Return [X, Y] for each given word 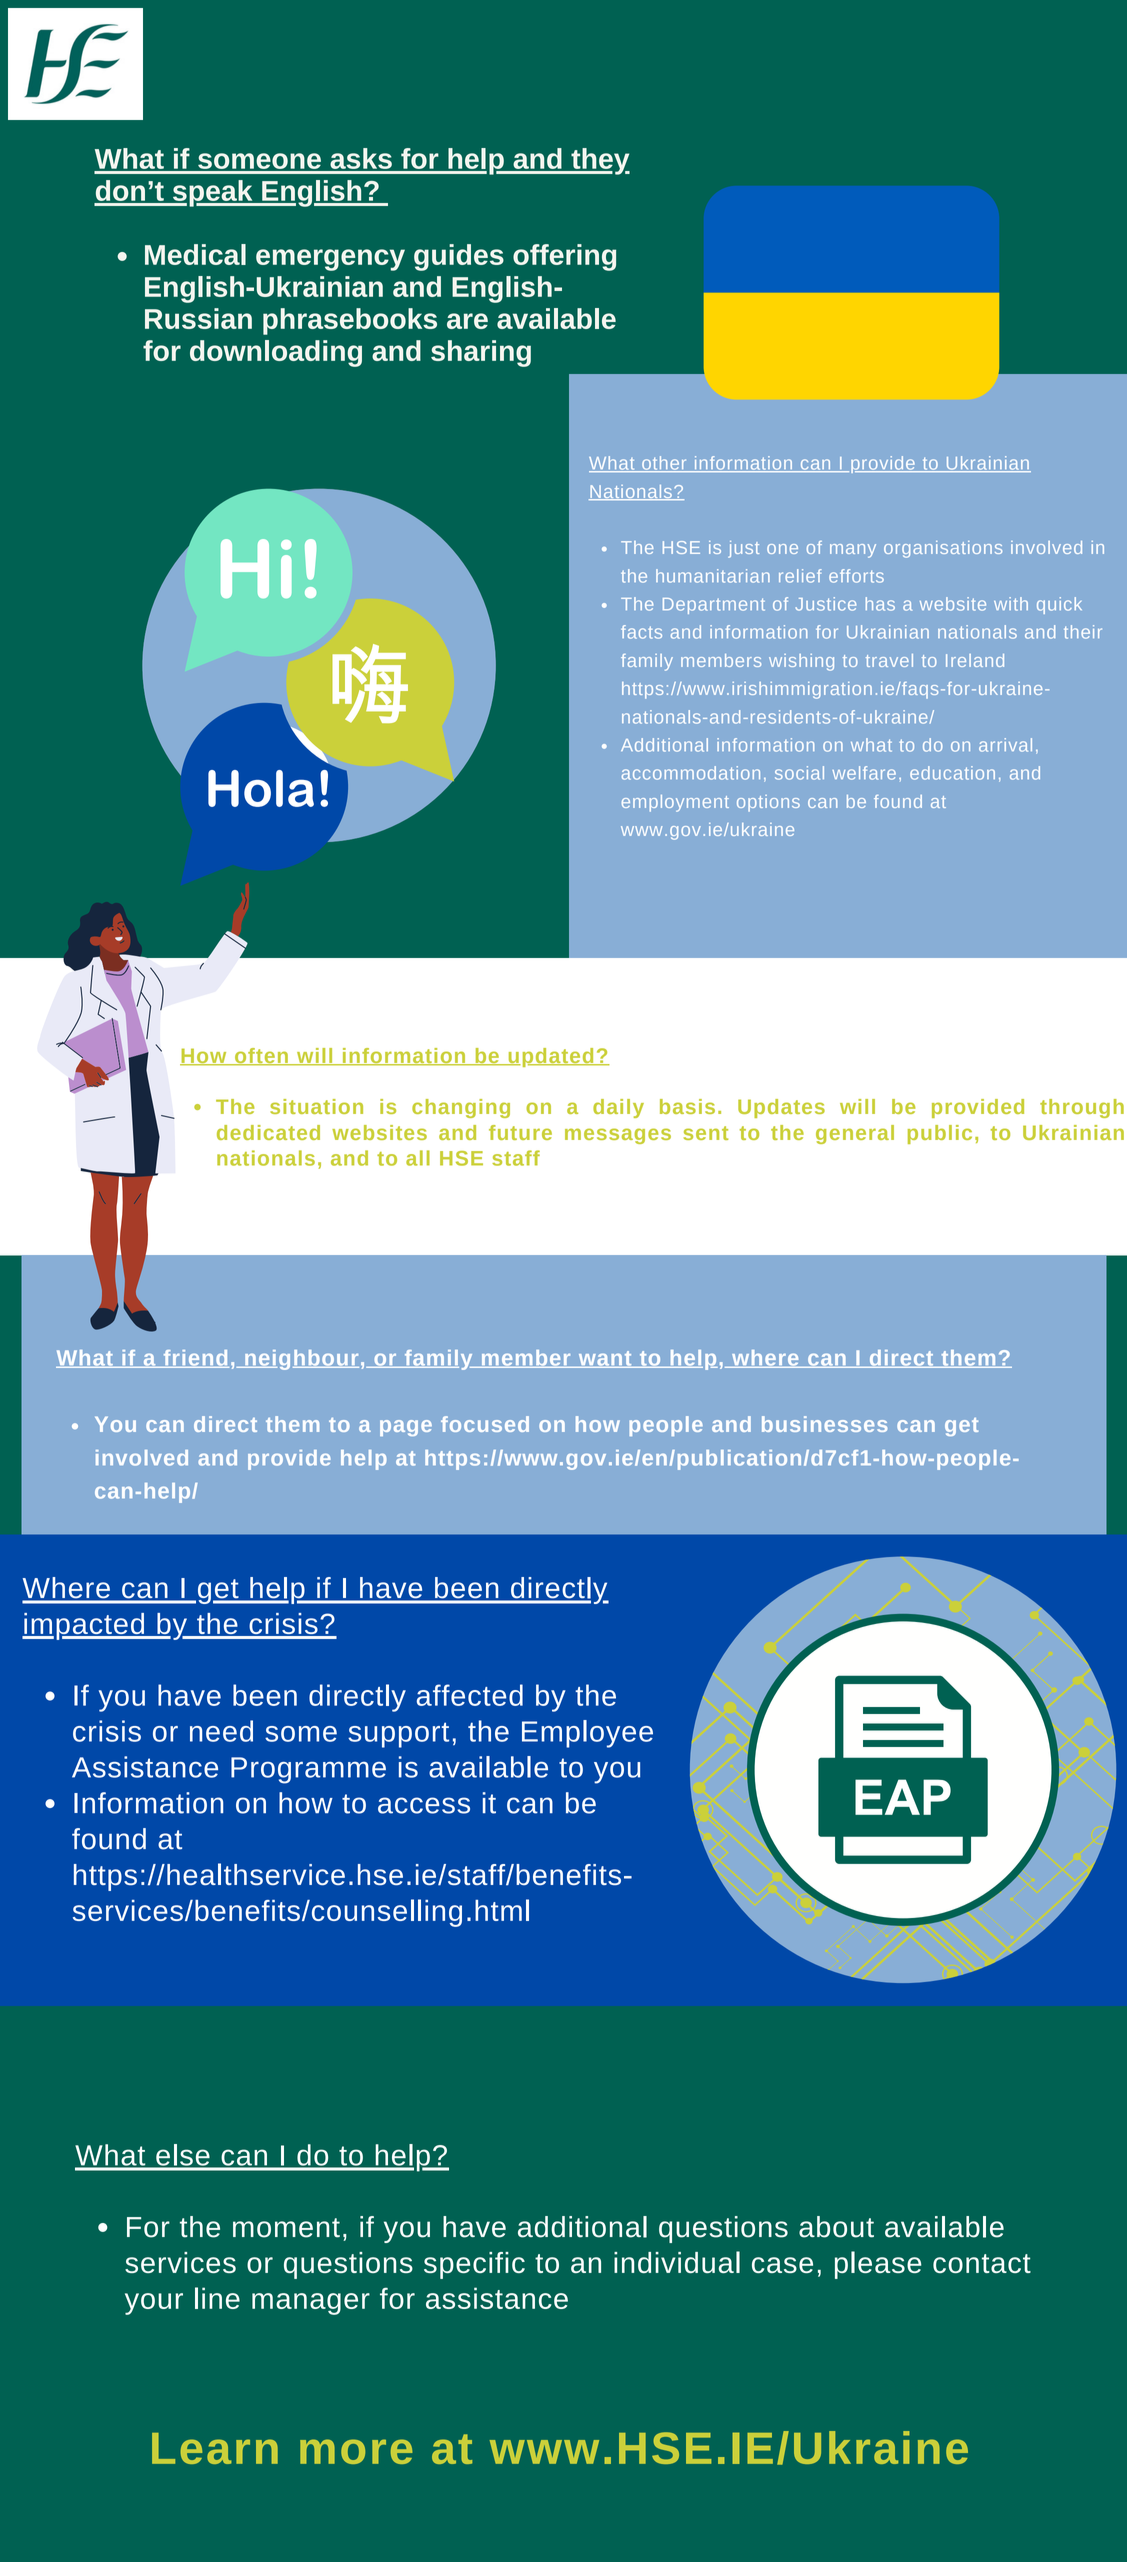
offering [564, 257]
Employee [587, 1734]
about [836, 2227]
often [262, 1057]
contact [982, 2263]
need [221, 1731]
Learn [215, 2448]
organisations [943, 549]
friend [195, 1359]
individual [677, 2262]
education [952, 773]
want [605, 1359]
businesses [824, 1424]
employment [675, 803]
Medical [195, 254]
